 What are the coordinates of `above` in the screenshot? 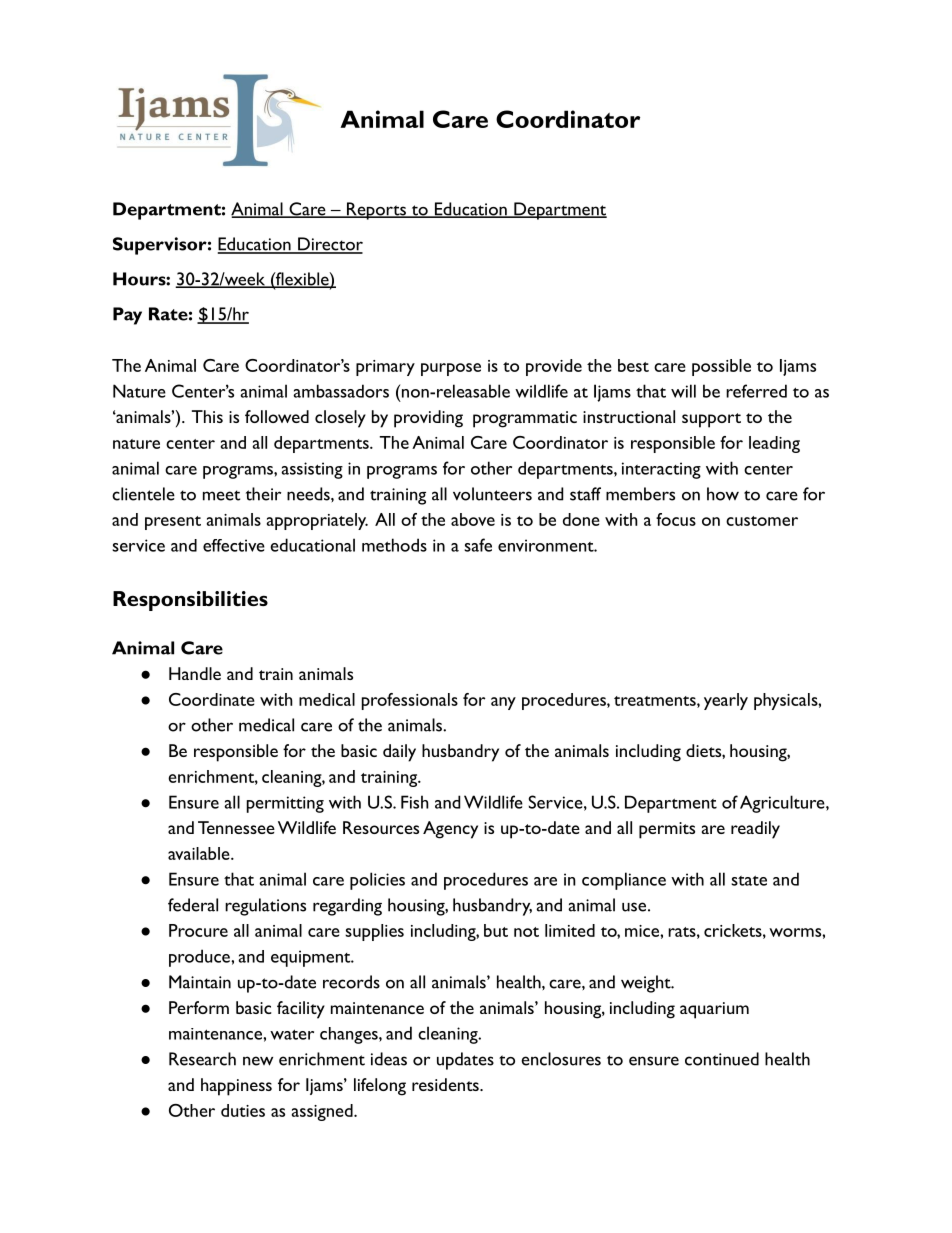 It's located at (473, 519).
